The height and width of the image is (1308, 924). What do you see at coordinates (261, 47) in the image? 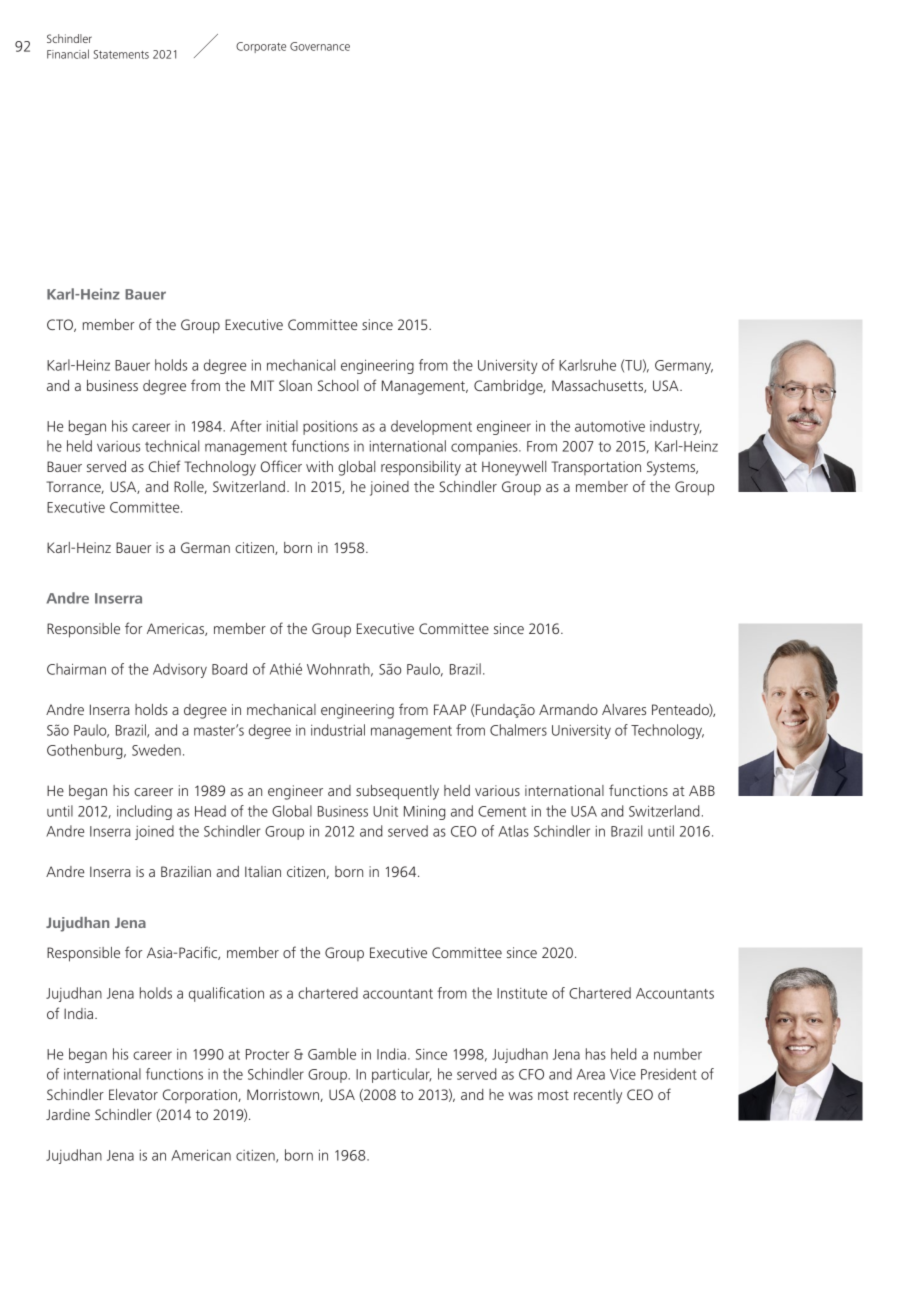
I see `Corporate` at bounding box center [261, 47].
